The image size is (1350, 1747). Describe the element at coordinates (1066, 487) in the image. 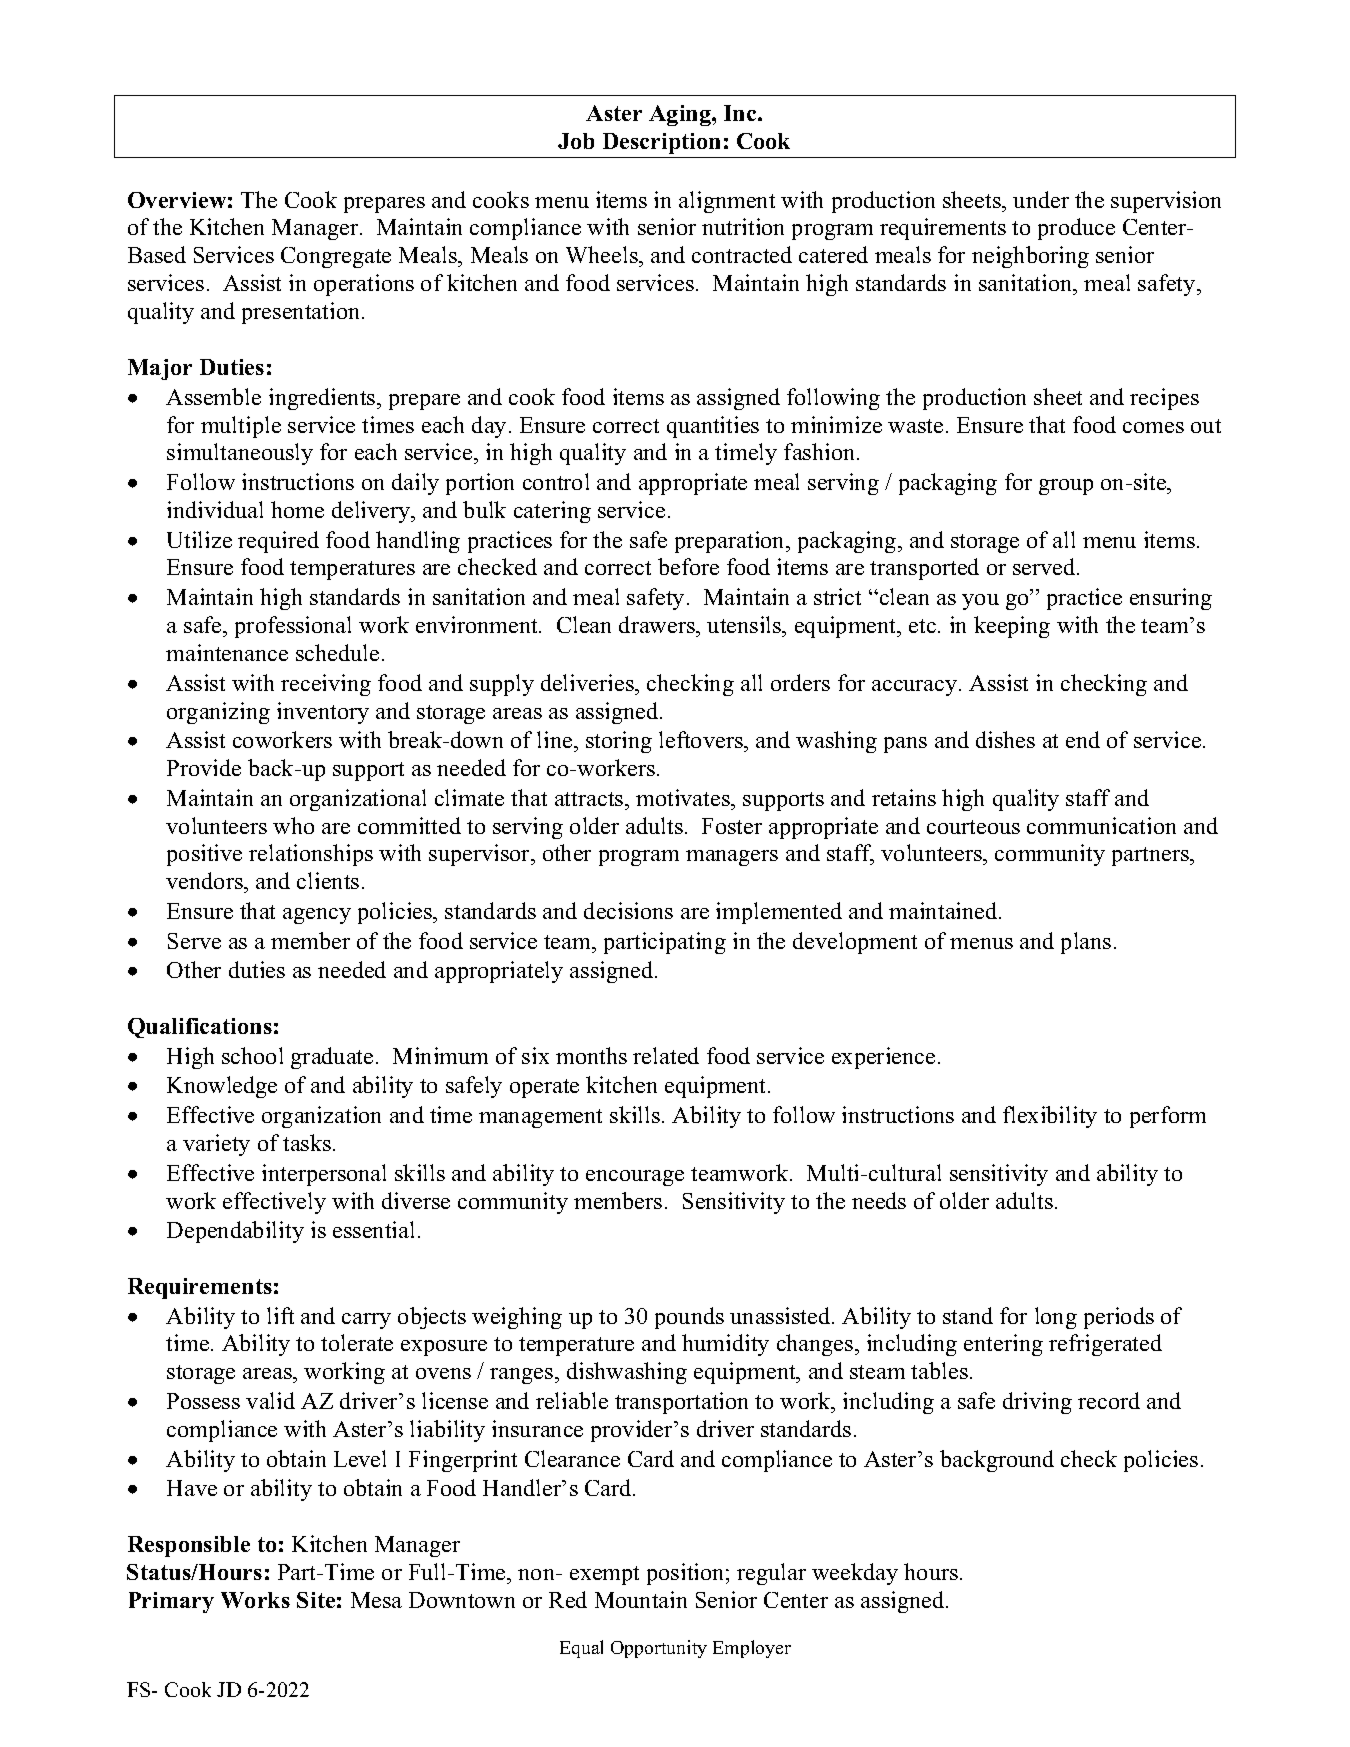

I see `group` at that location.
